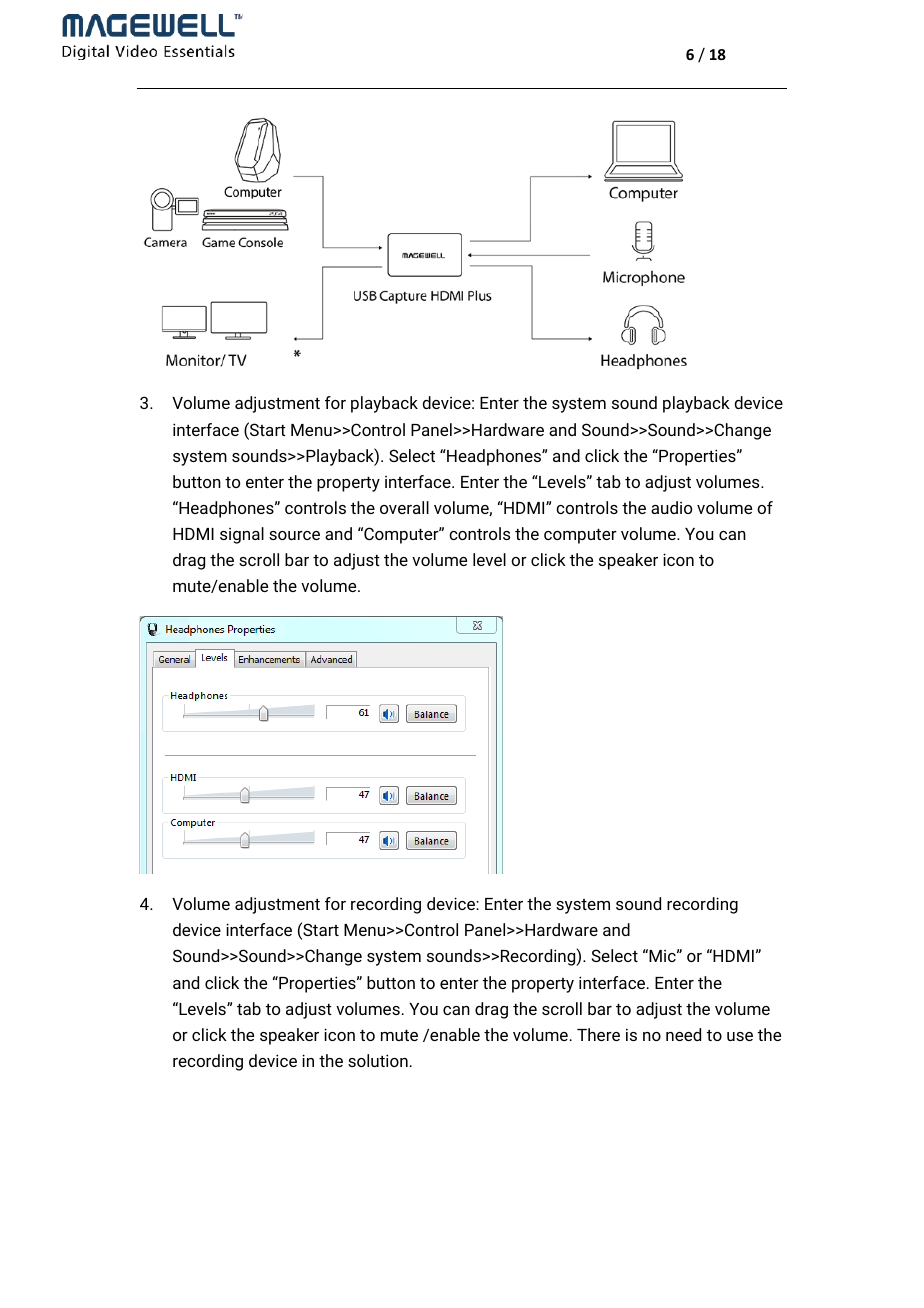 Image resolution: width=924 pixels, height=1308 pixels. Describe the element at coordinates (598, 1034) in the screenshot. I see `There` at that location.
